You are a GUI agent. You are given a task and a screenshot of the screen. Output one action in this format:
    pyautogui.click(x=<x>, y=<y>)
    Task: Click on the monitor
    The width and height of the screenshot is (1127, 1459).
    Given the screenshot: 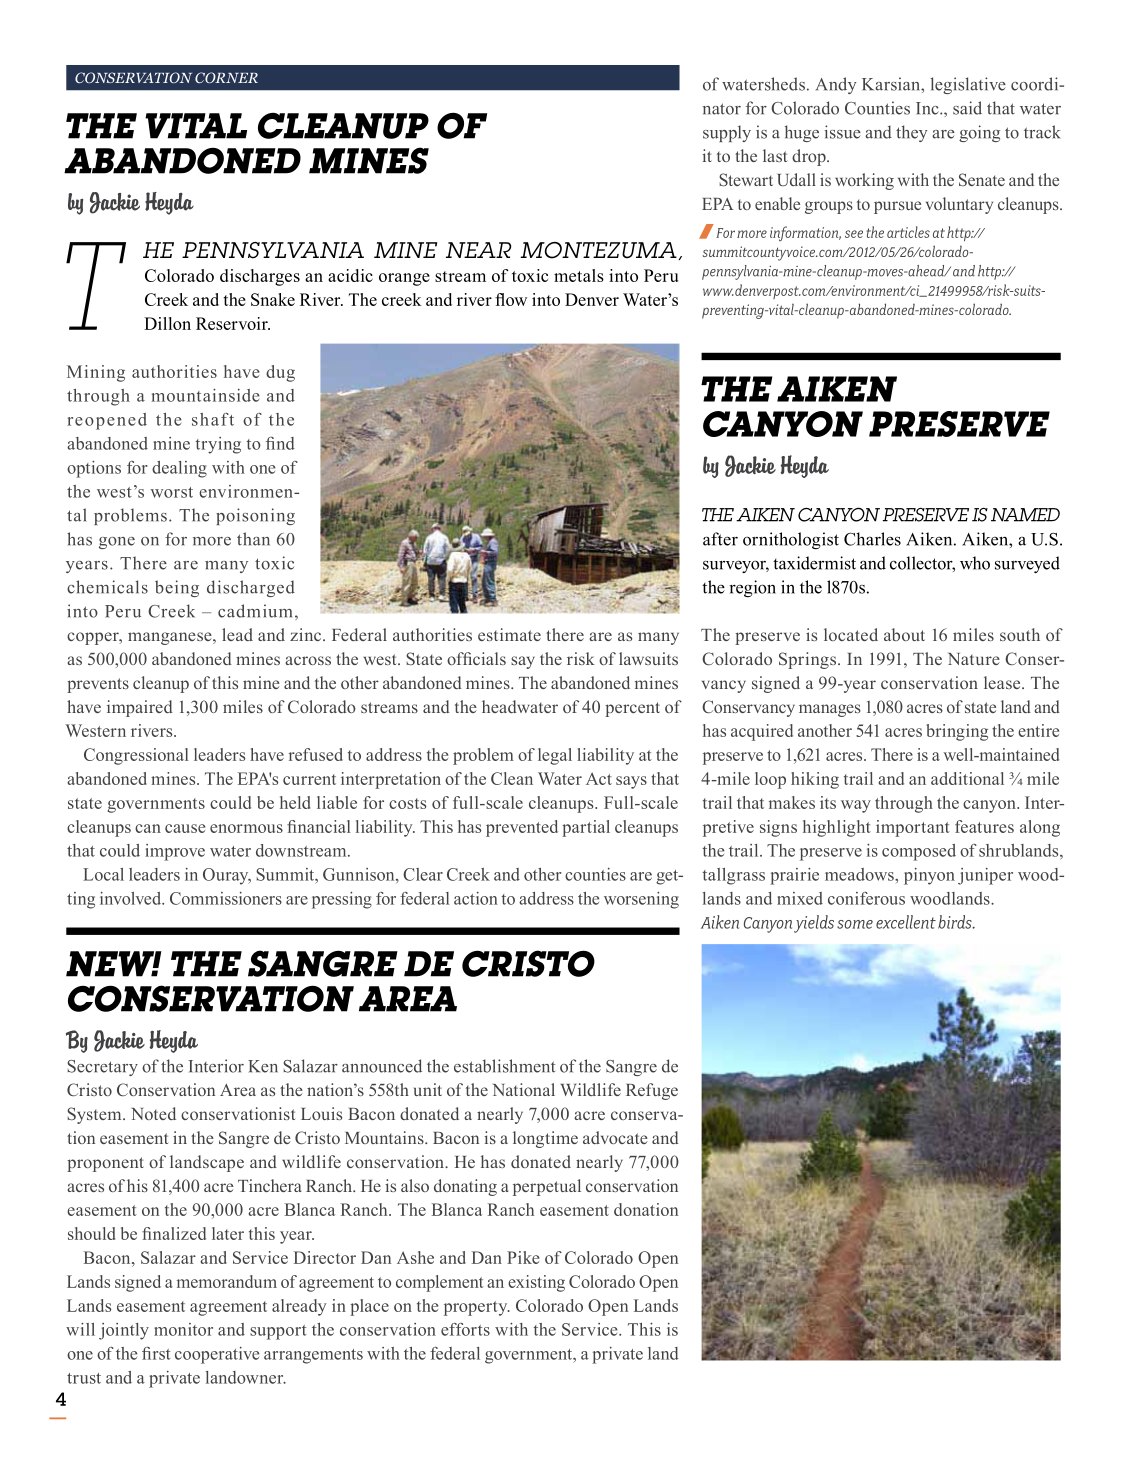 What is the action you would take?
    pyautogui.click(x=183, y=1329)
